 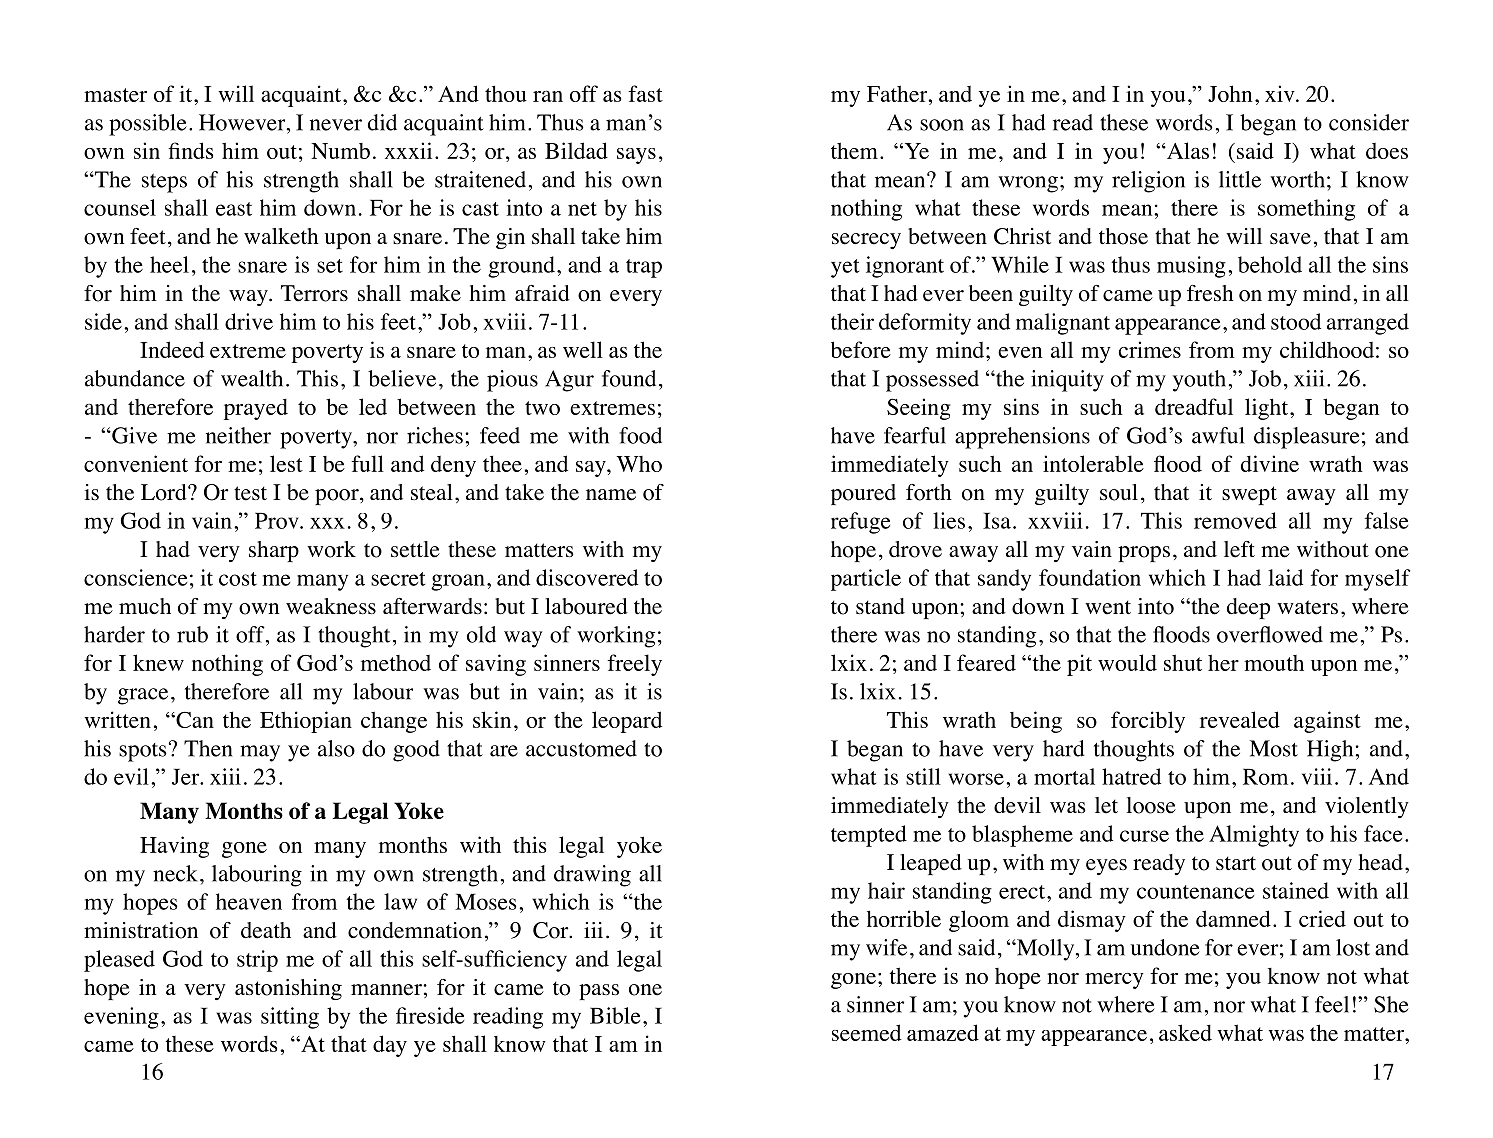 What do you see at coordinates (340, 151) in the screenshot?
I see `Numb` at bounding box center [340, 151].
